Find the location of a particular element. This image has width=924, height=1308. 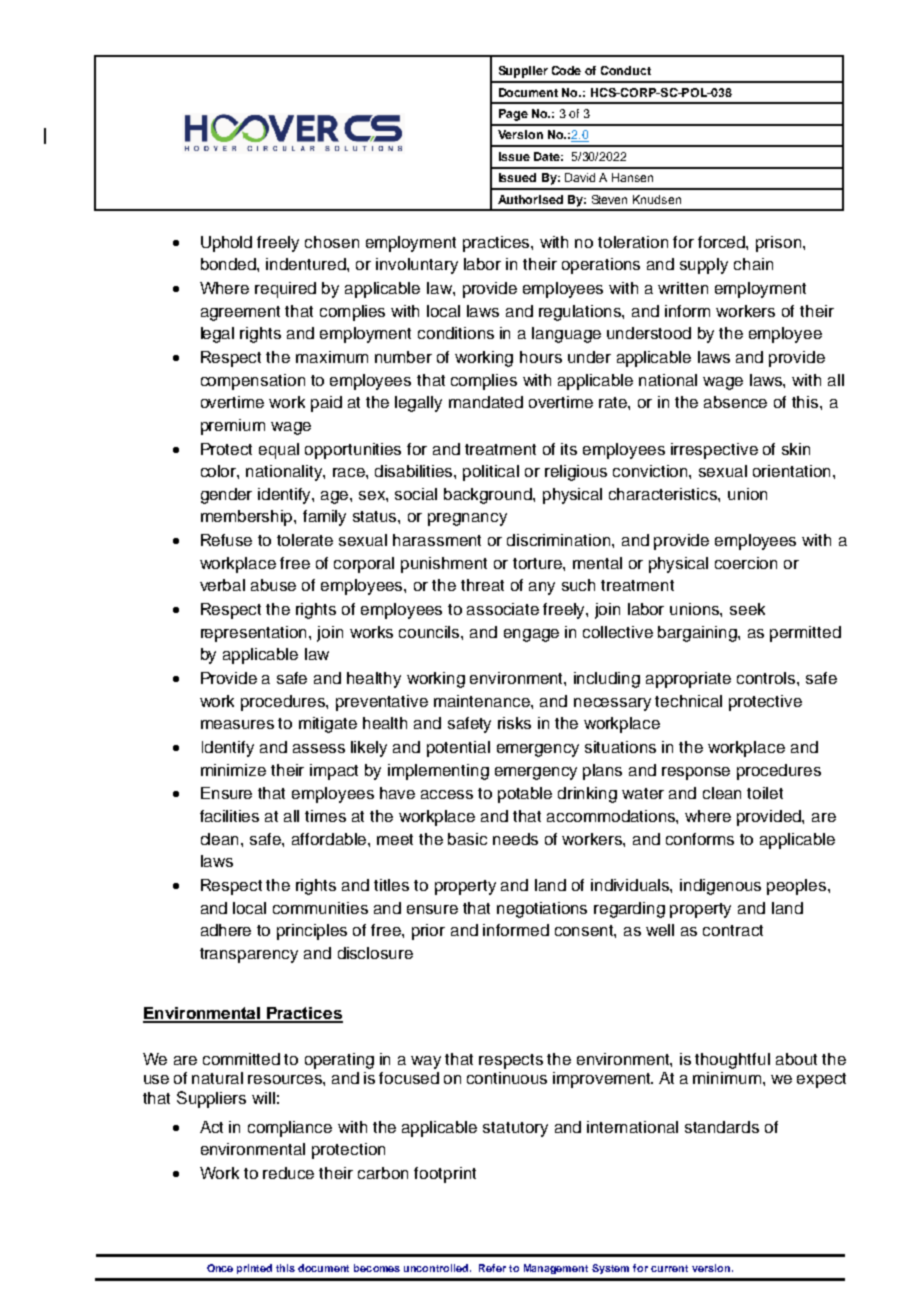

engage is located at coordinates (531, 635).
